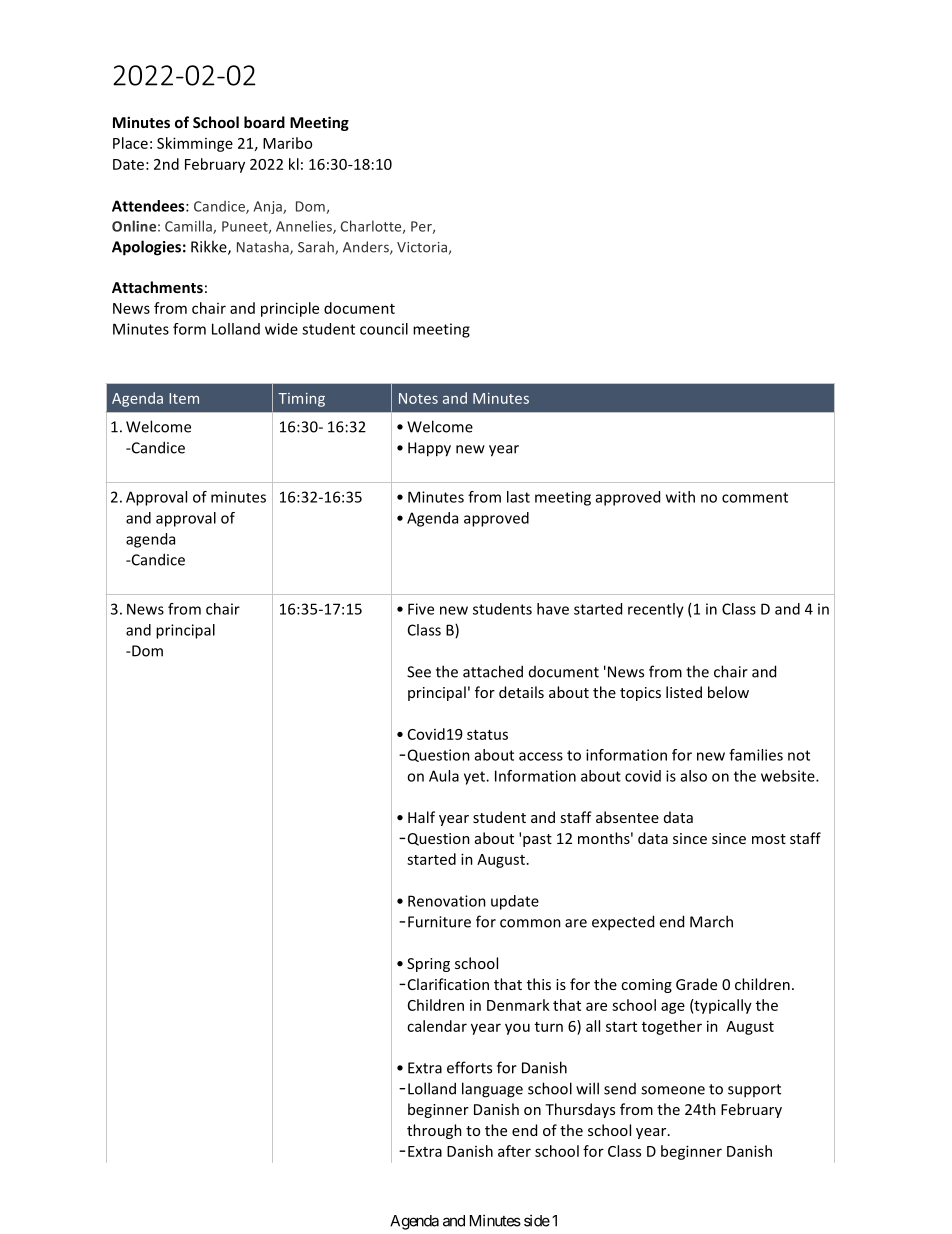 Image resolution: width=952 pixels, height=1234 pixels. What do you see at coordinates (434, 1131) in the screenshot?
I see `through` at bounding box center [434, 1131].
